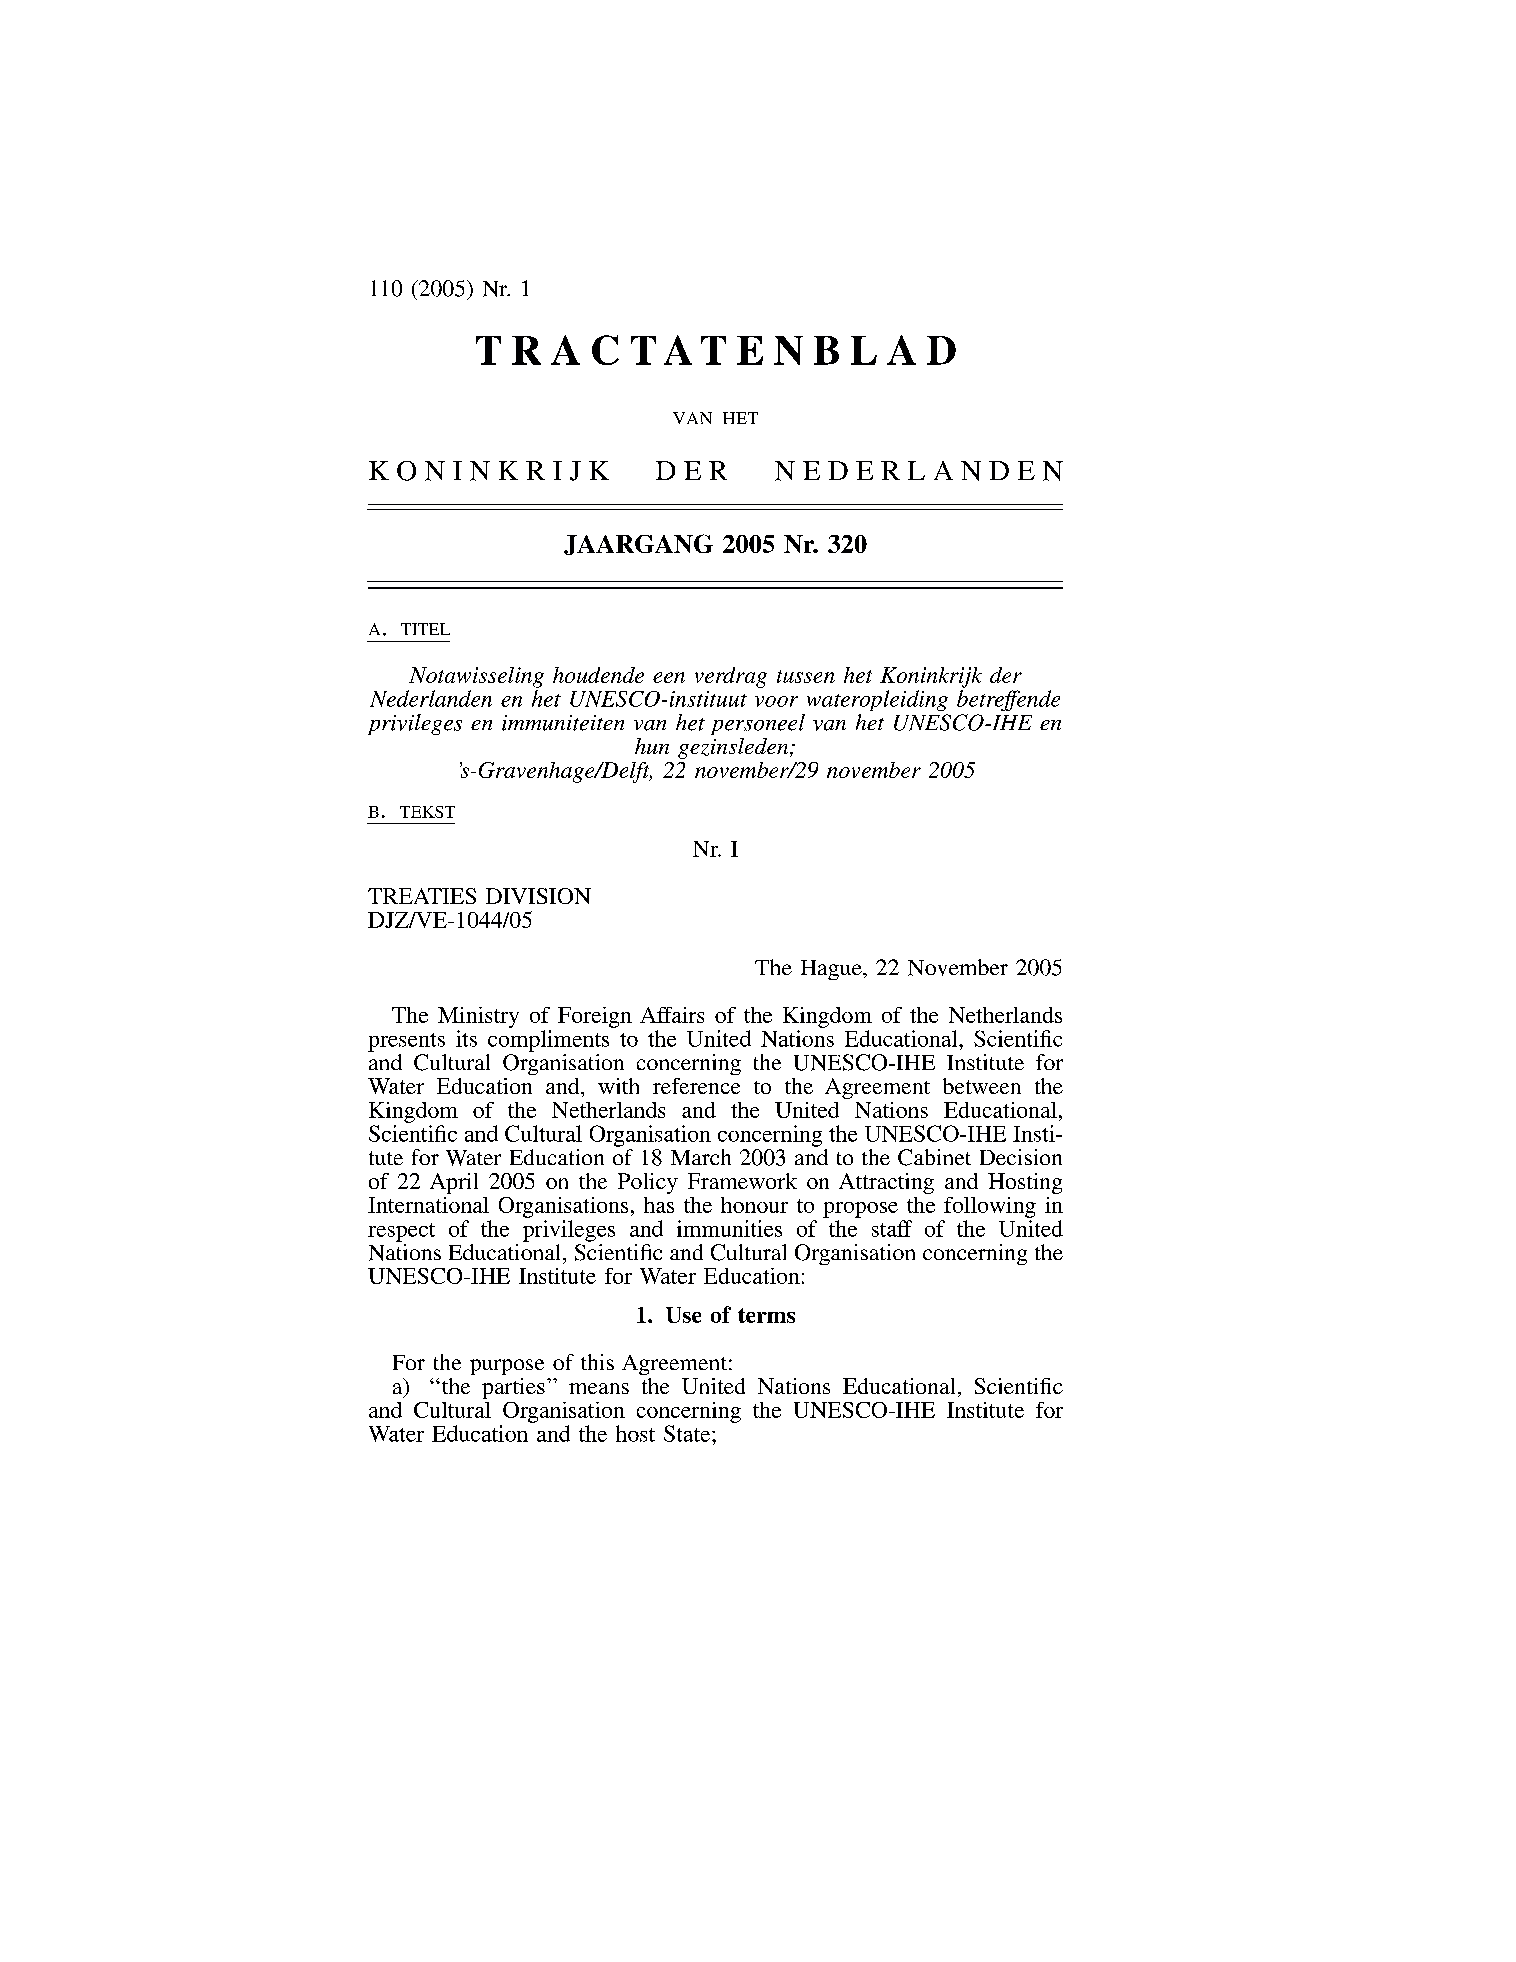  I want to click on Affairs, so click(672, 1015).
